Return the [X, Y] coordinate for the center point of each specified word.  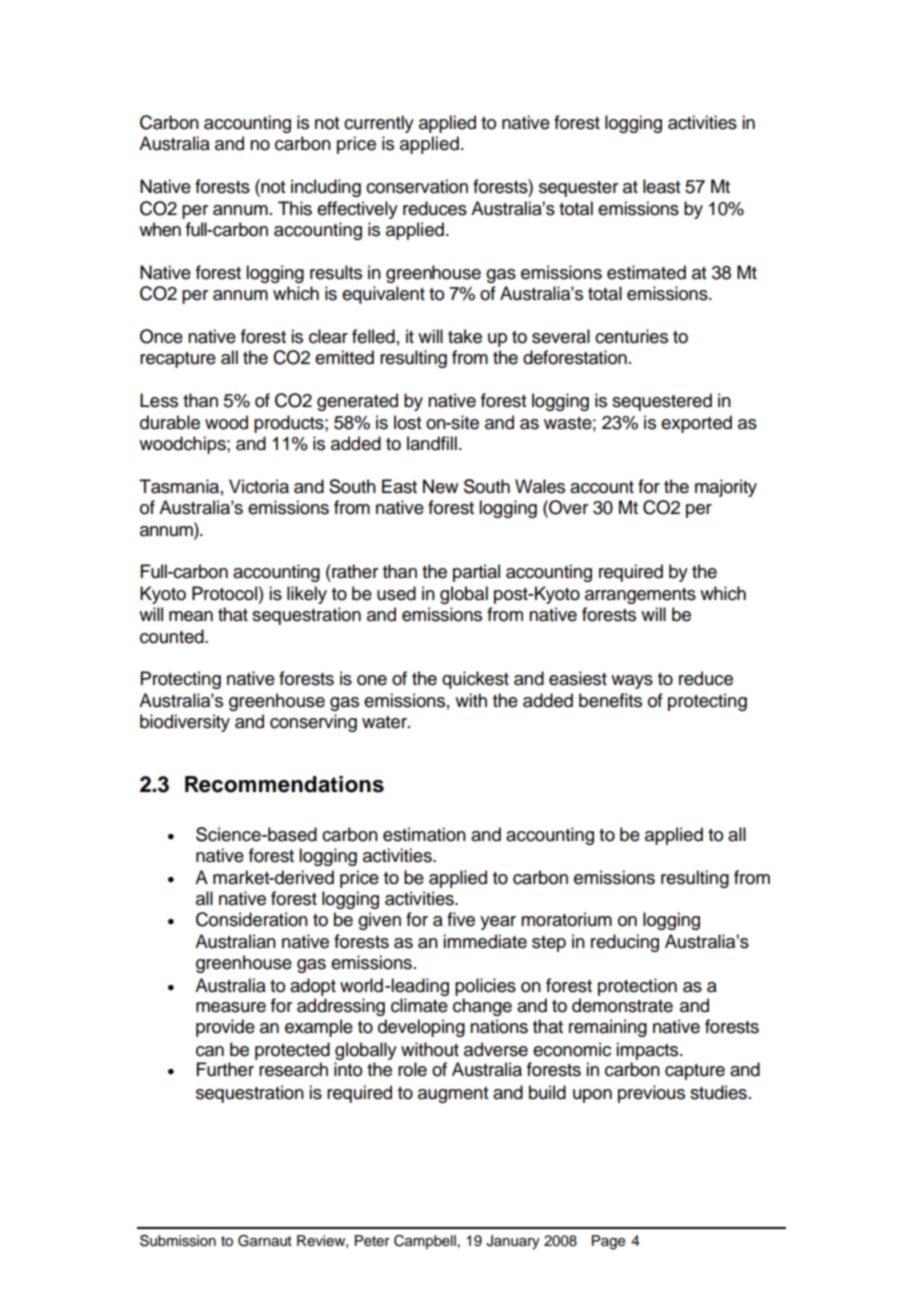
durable [170, 422]
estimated [646, 272]
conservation [417, 186]
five [461, 919]
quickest [475, 680]
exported [696, 424]
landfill [432, 443]
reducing [625, 943]
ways [632, 682]
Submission [178, 1241]
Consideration [252, 919]
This [295, 208]
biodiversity [185, 723]
